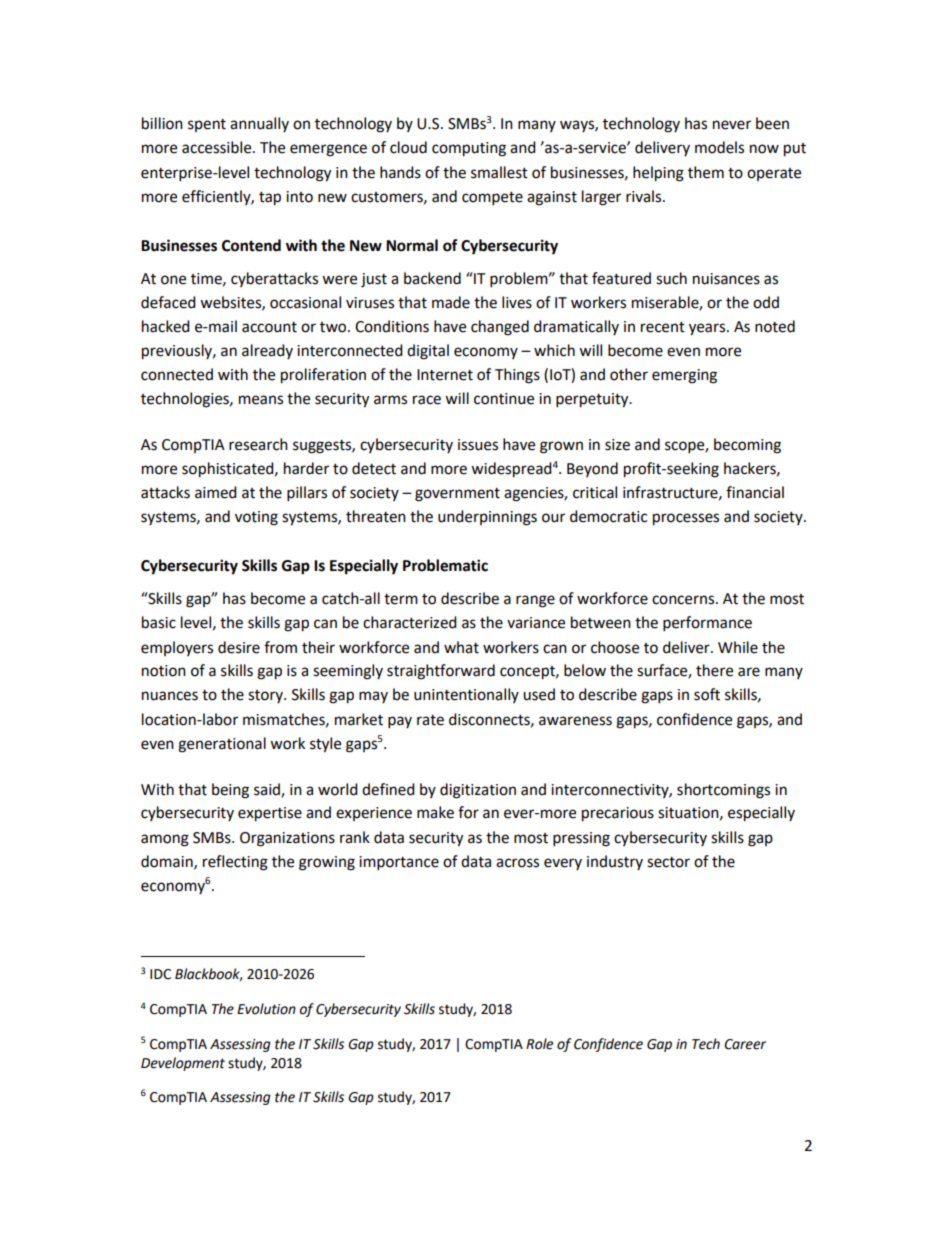 Image resolution: width=952 pixels, height=1233 pixels. Describe the element at coordinates (745, 1044) in the document. I see `Career` at that location.
